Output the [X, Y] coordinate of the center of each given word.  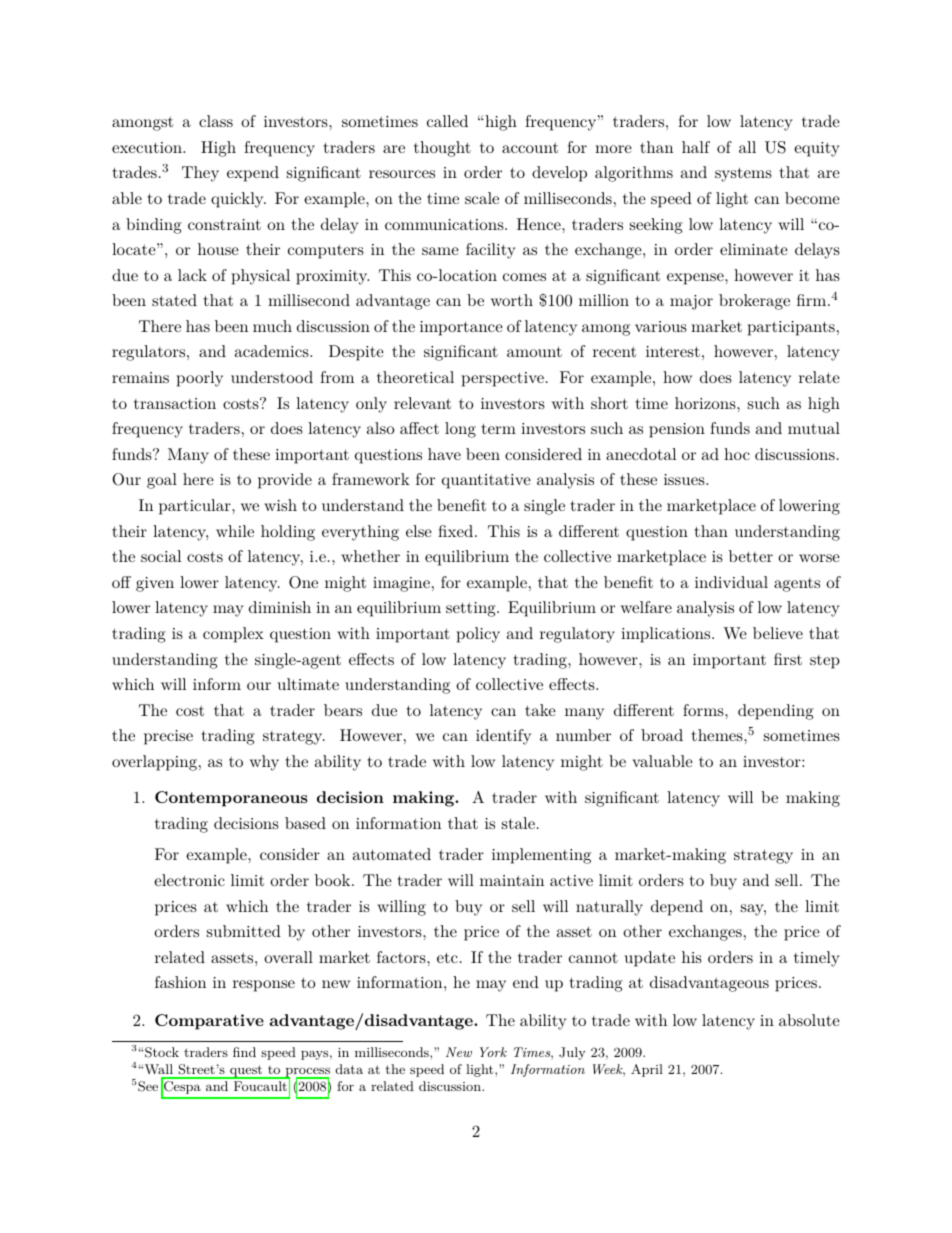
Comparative [209, 1022]
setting [472, 609]
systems [743, 174]
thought [442, 149]
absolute [809, 1020]
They [200, 174]
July [572, 1053]
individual [731, 582]
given [155, 584]
